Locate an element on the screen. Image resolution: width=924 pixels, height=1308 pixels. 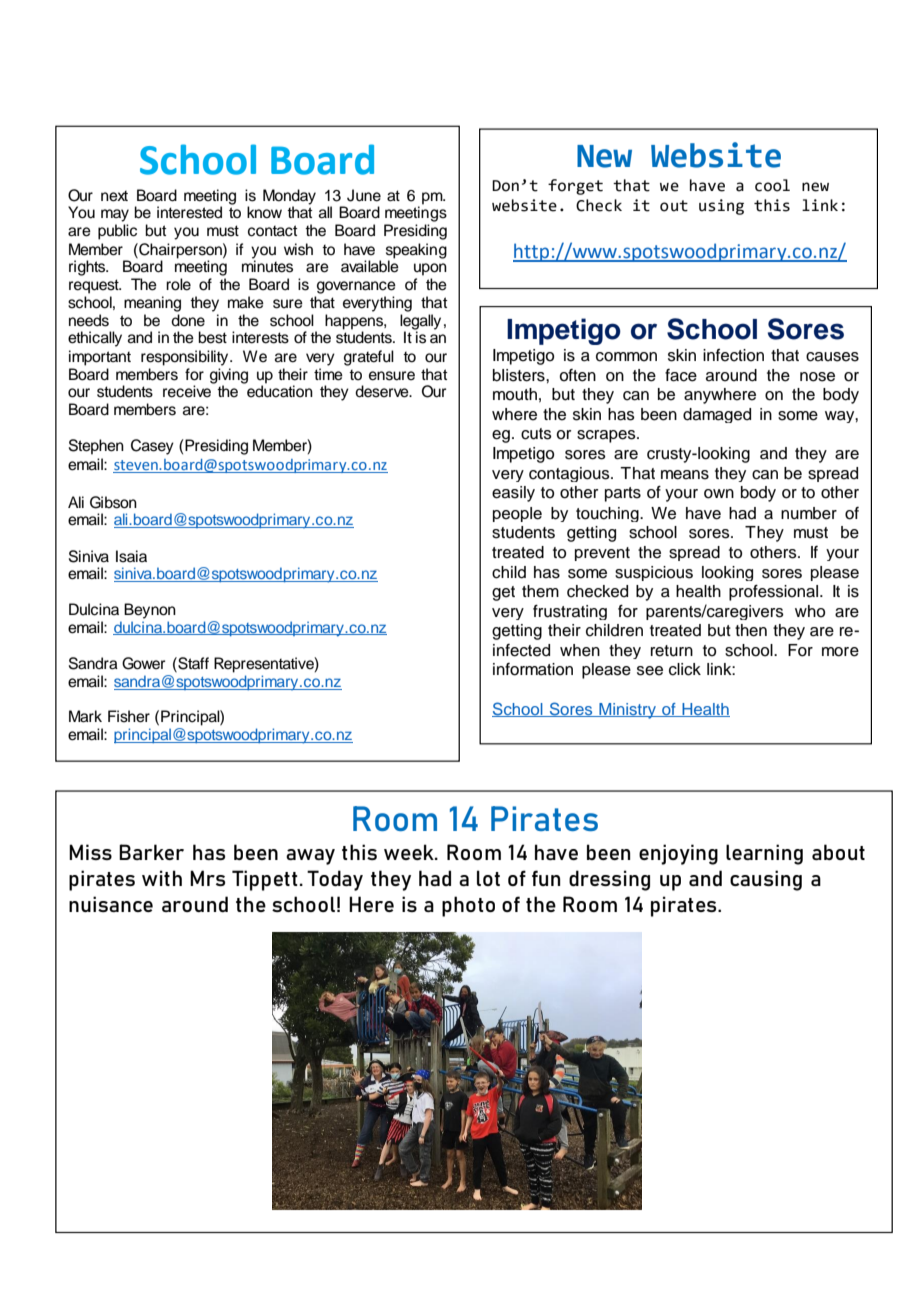
then is located at coordinates (751, 630).
